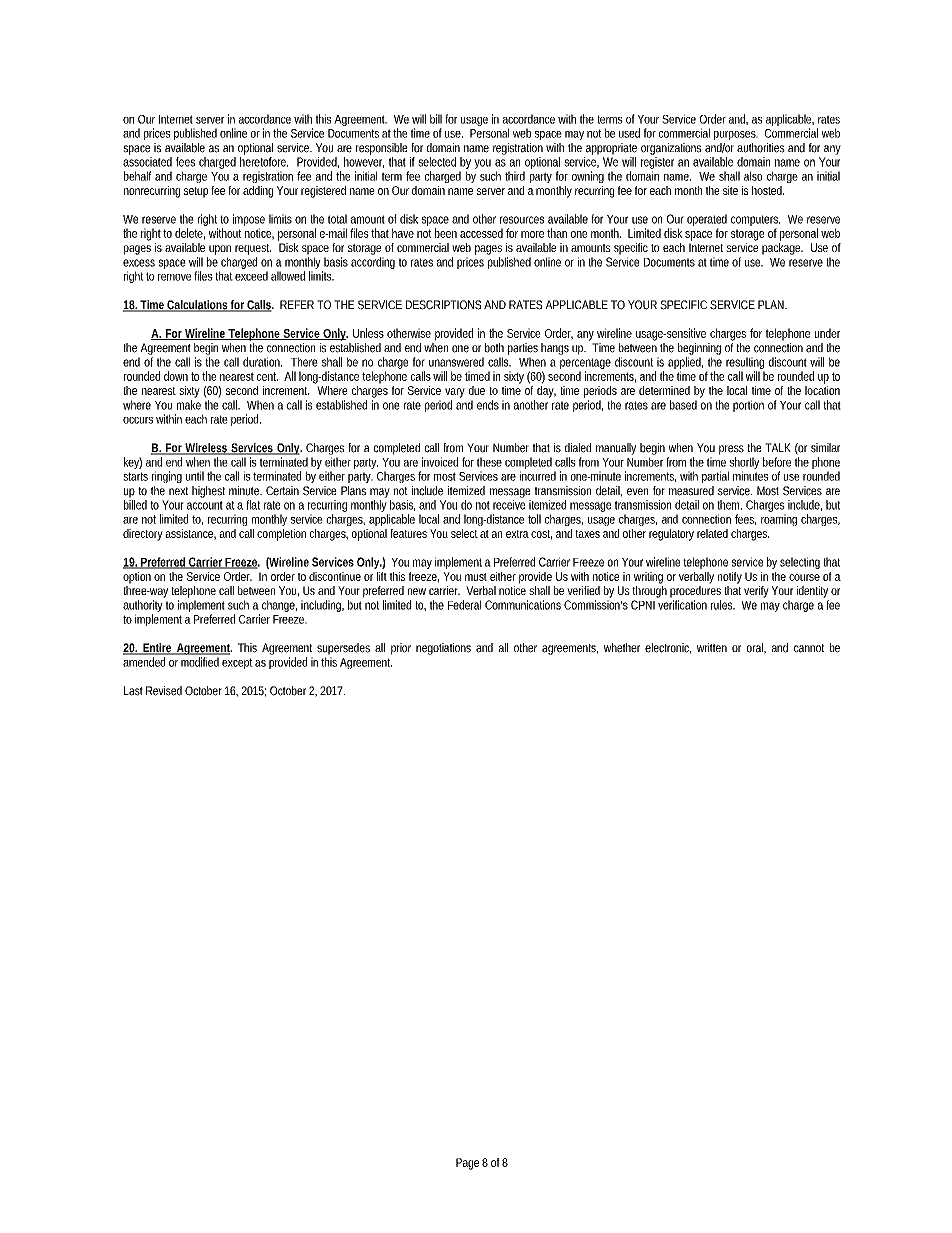  What do you see at coordinates (443, 649) in the screenshot?
I see `negotiations` at bounding box center [443, 649].
